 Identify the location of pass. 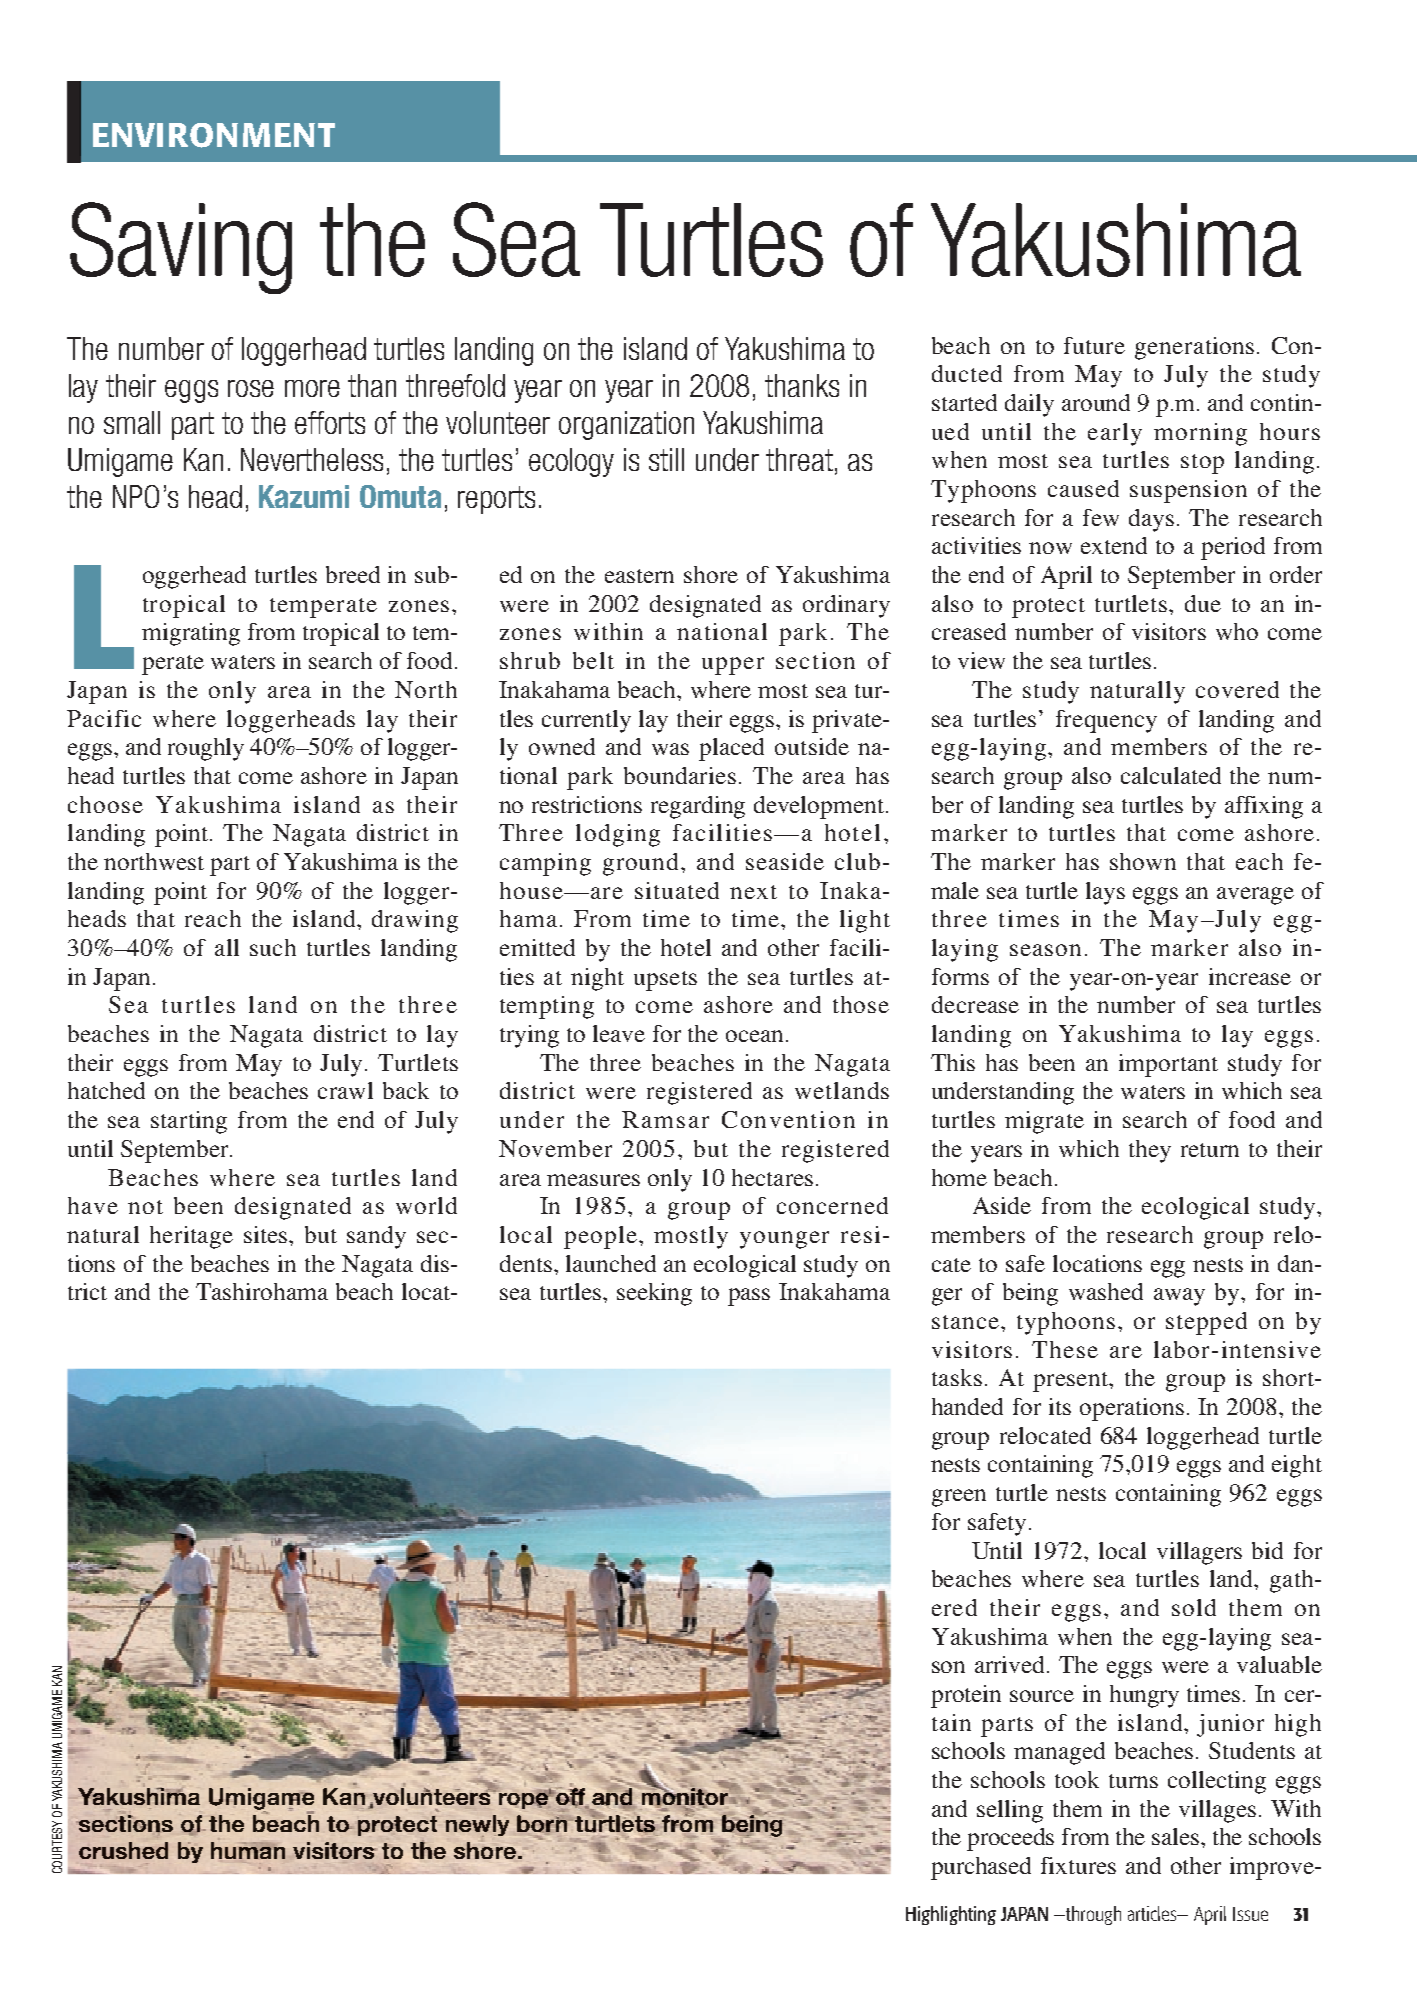
(749, 1297).
